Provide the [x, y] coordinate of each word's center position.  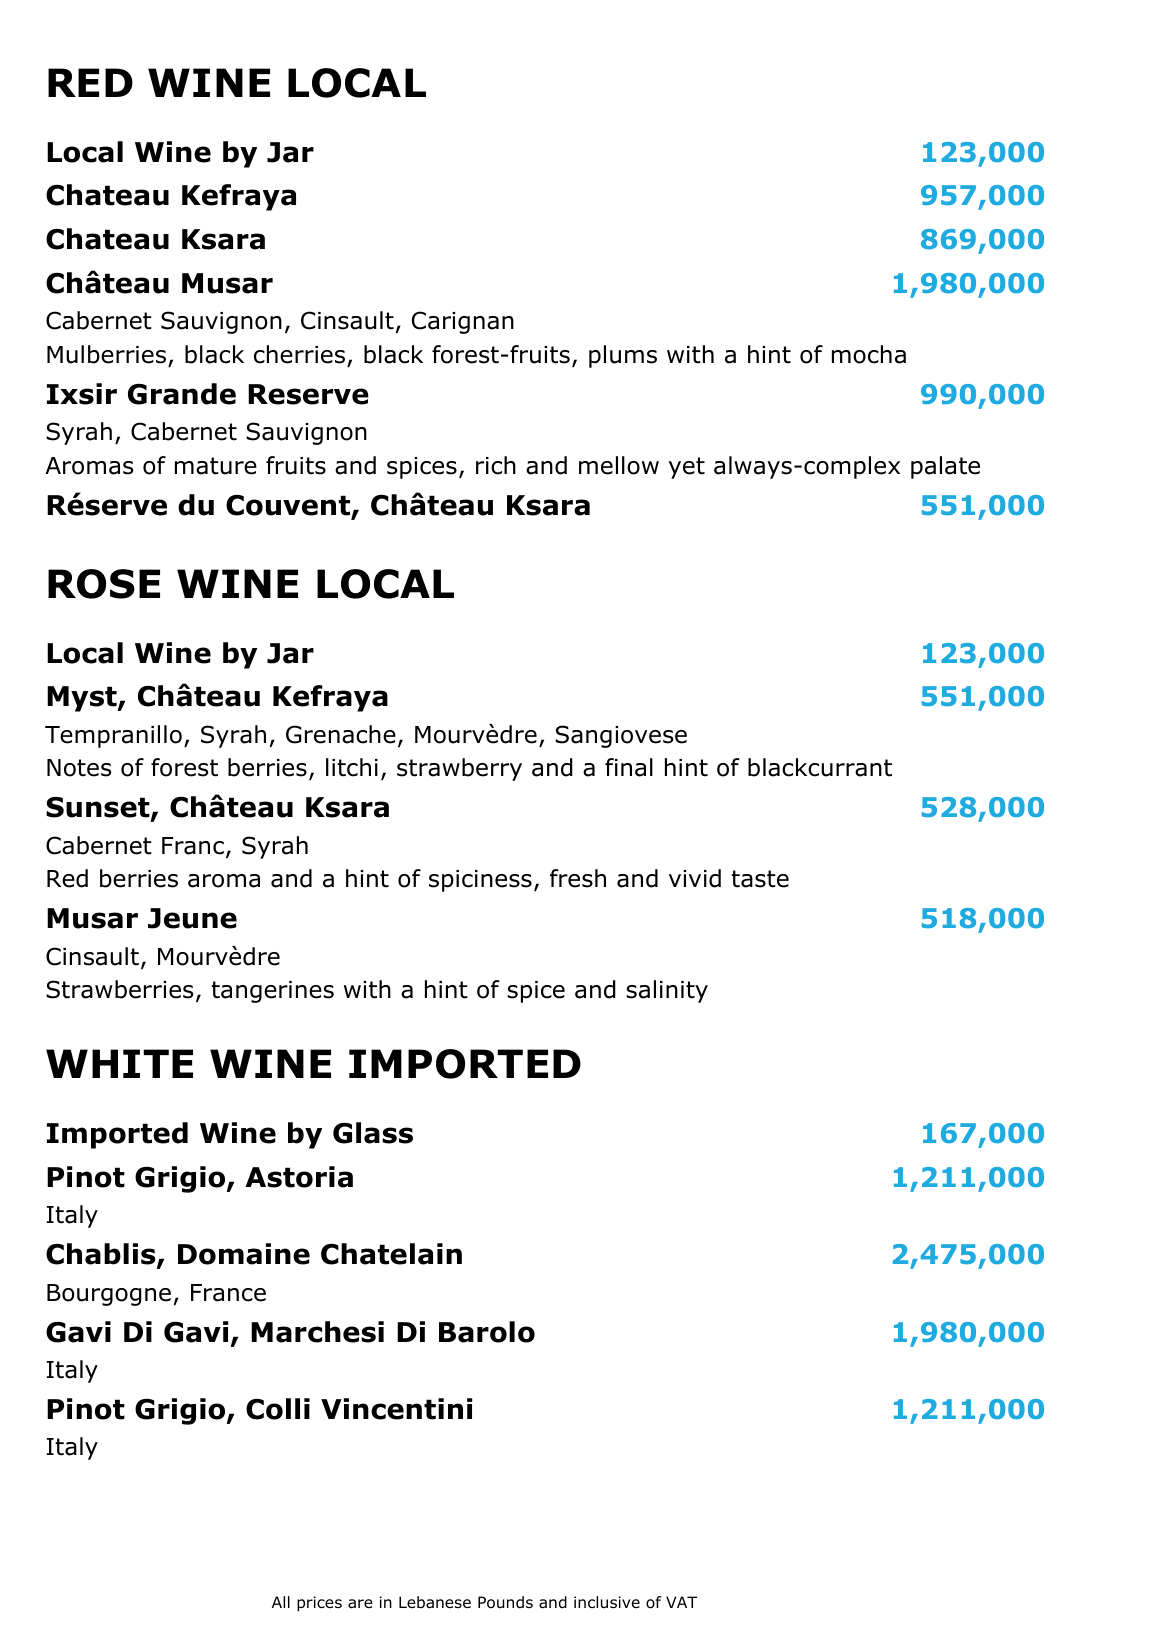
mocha [869, 354]
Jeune [192, 918]
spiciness [480, 881]
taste [760, 879]
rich [496, 465]
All [281, 1602]
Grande [182, 394]
